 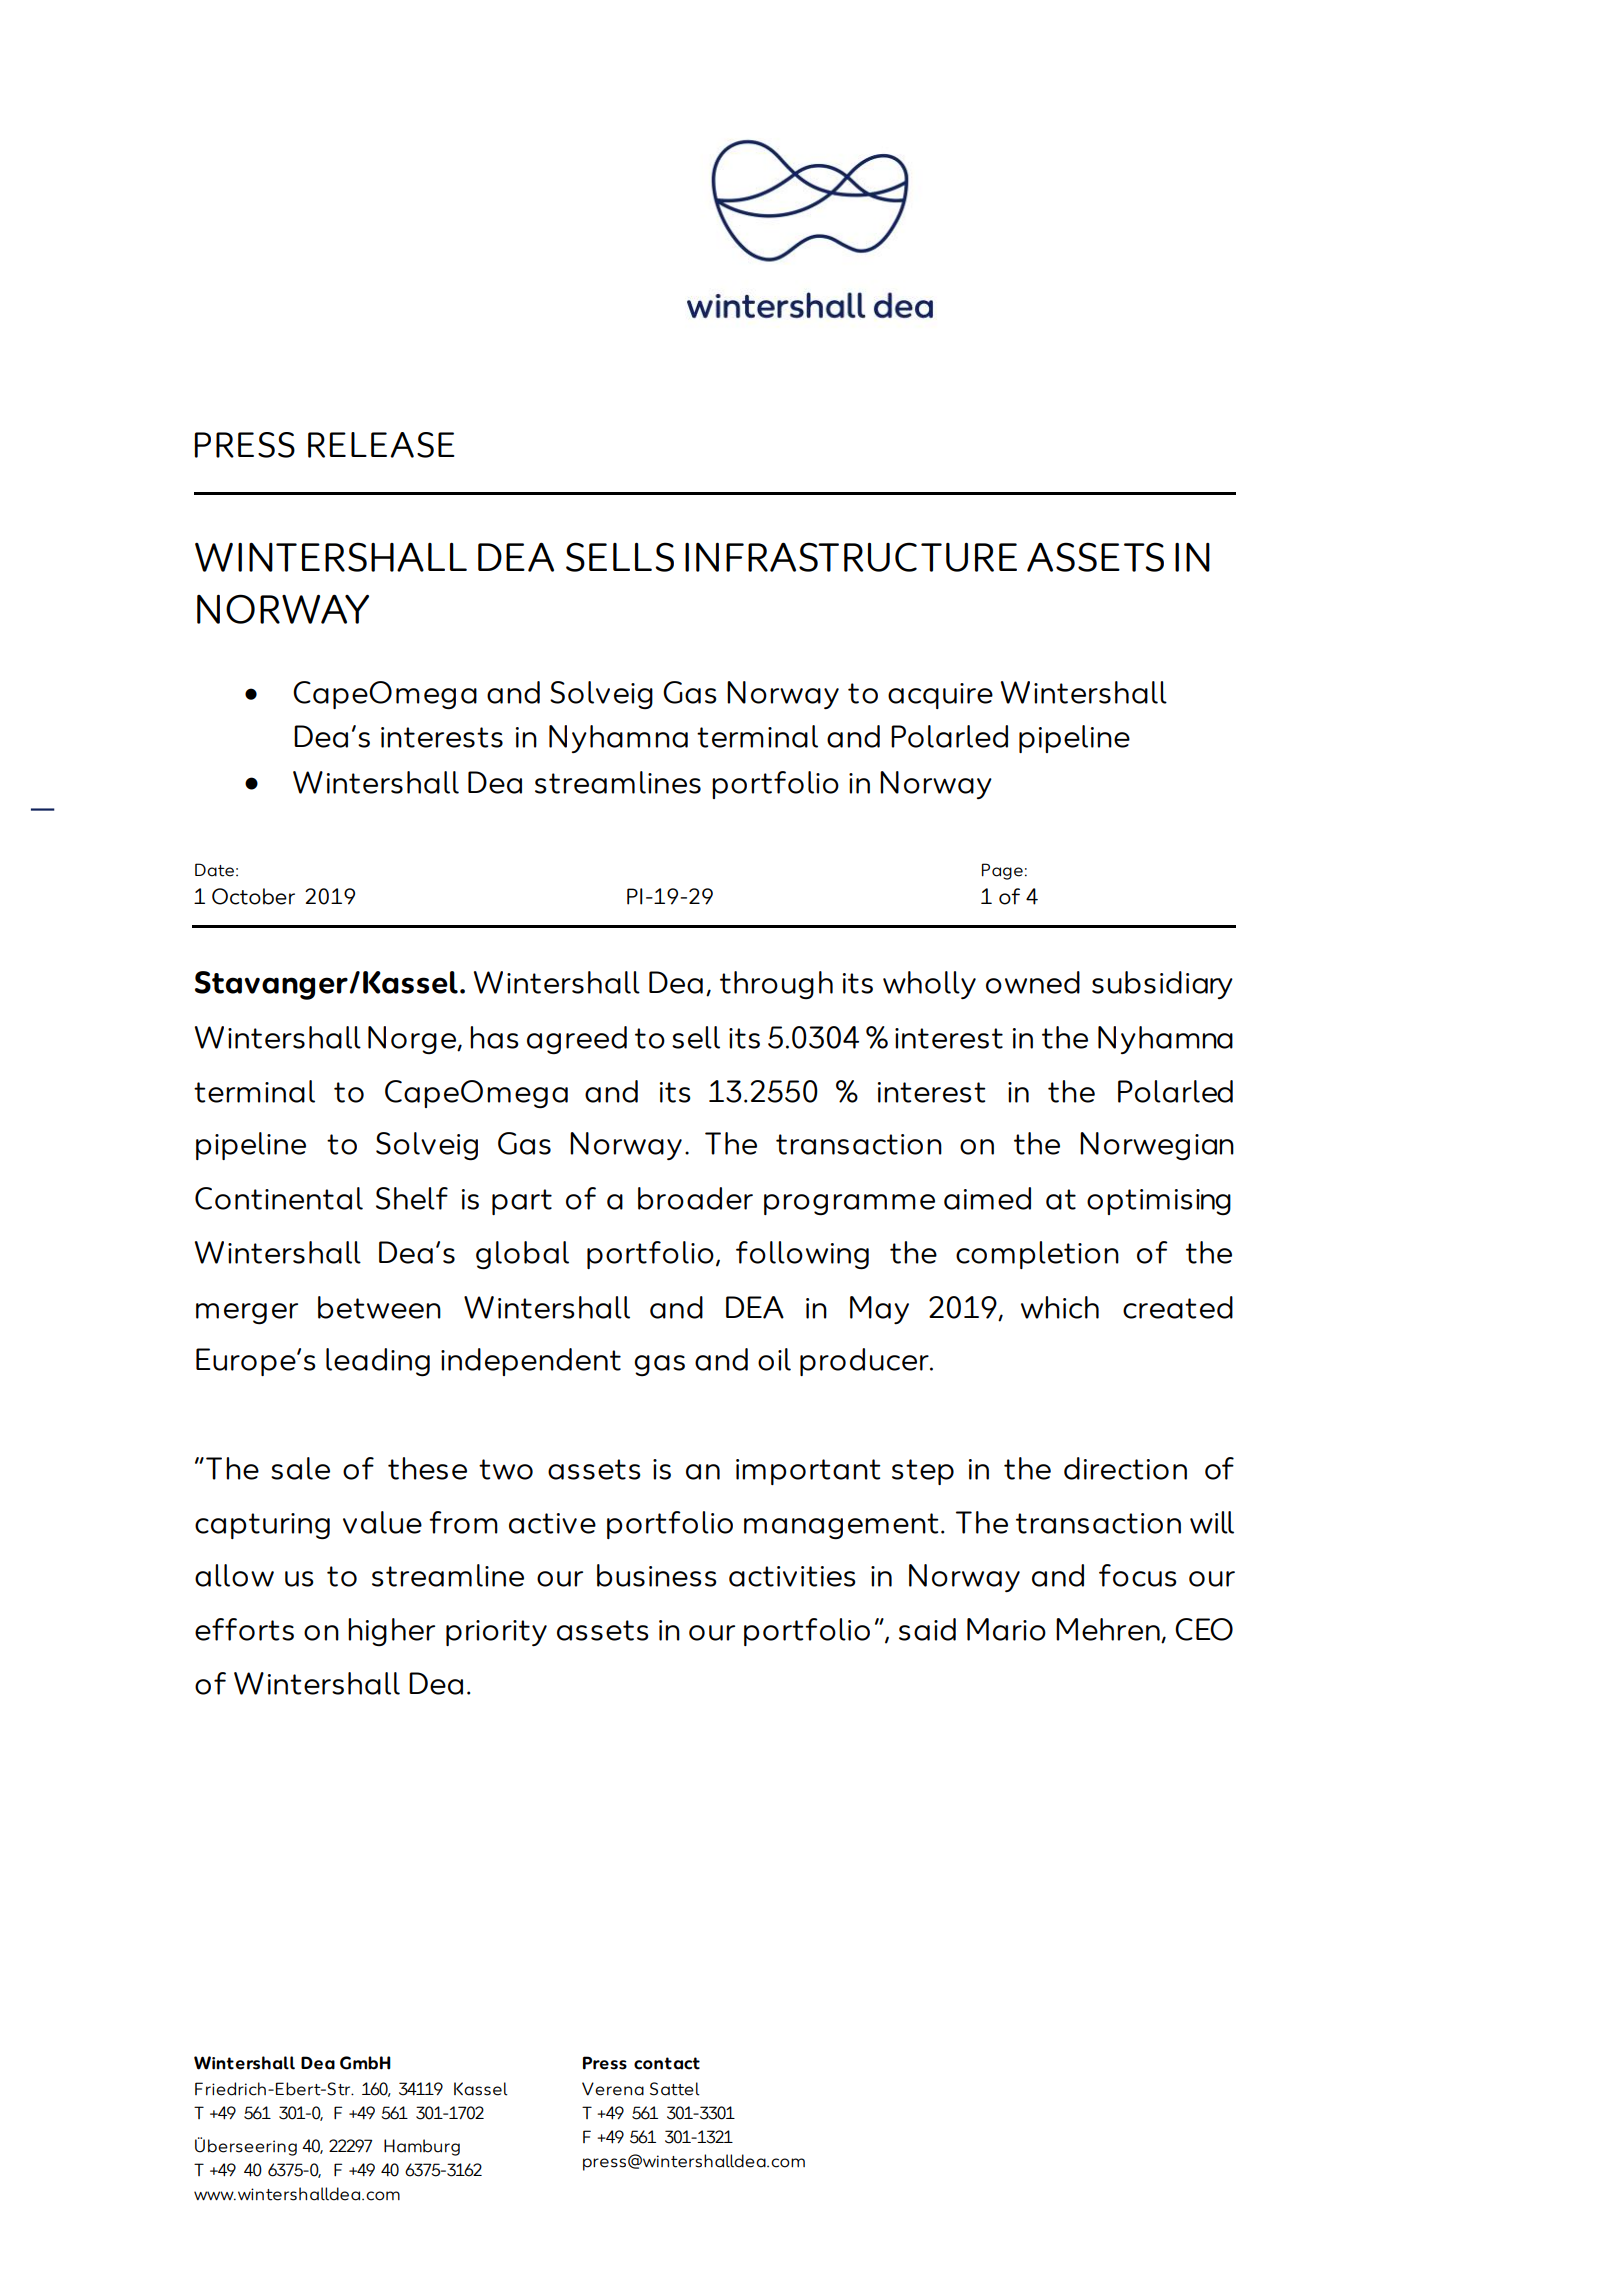 I want to click on between, so click(x=379, y=1307).
